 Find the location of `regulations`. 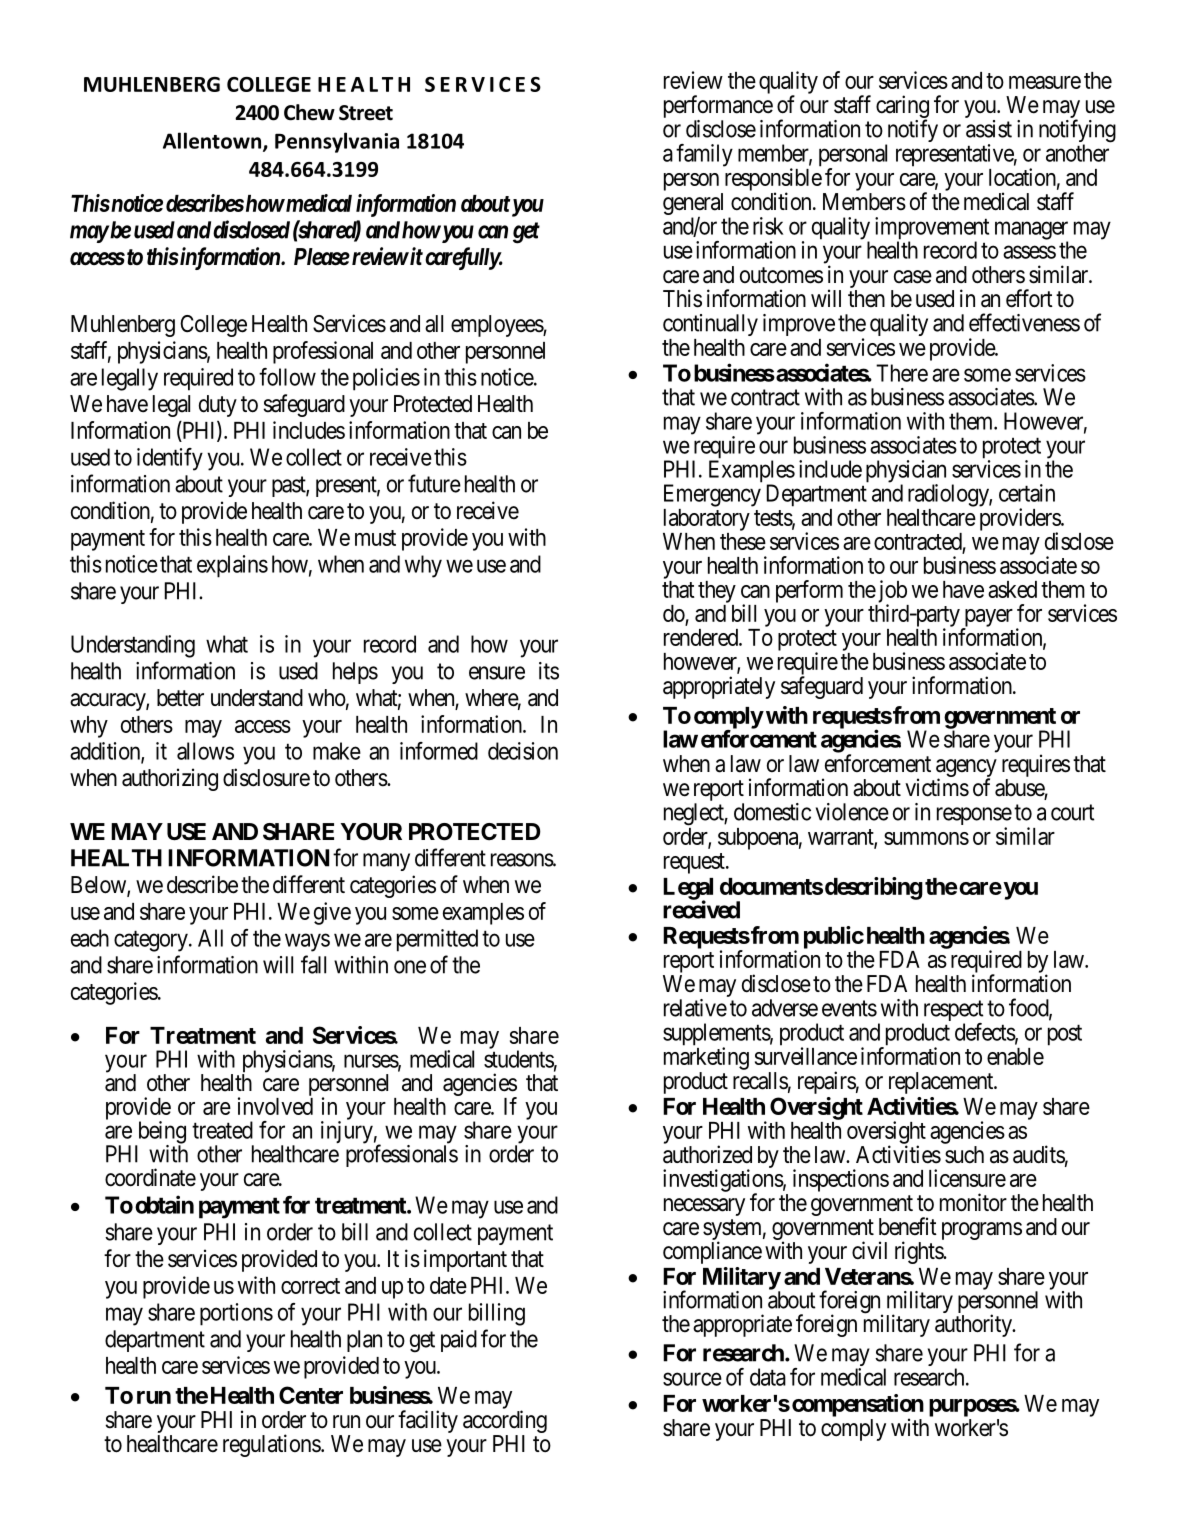

regulations is located at coordinates (272, 1445).
